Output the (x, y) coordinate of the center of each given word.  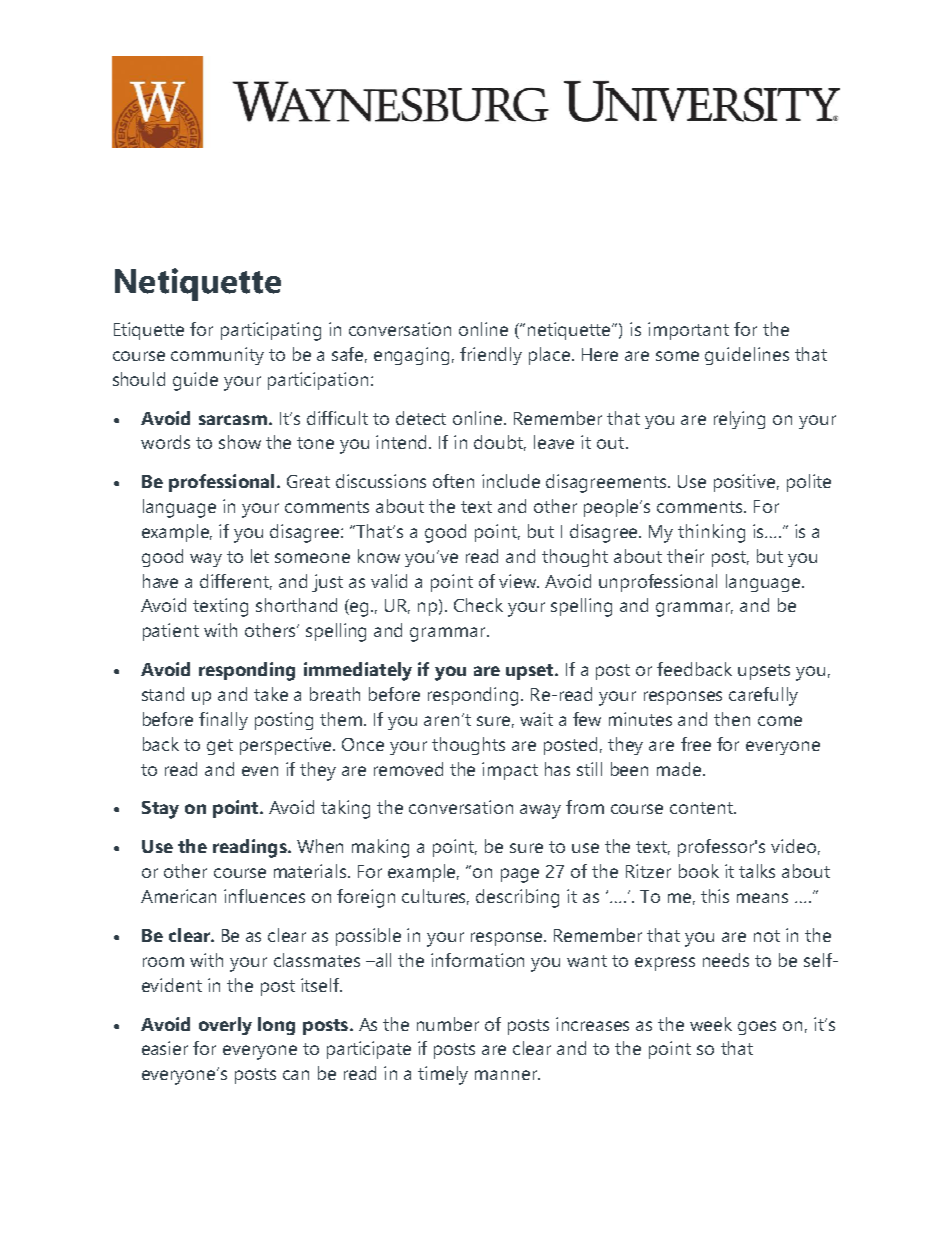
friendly (491, 356)
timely (443, 1075)
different (236, 582)
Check (478, 605)
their (685, 556)
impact (510, 771)
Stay (160, 810)
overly (225, 1026)
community (217, 356)
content (702, 808)
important (688, 331)
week (711, 1024)
